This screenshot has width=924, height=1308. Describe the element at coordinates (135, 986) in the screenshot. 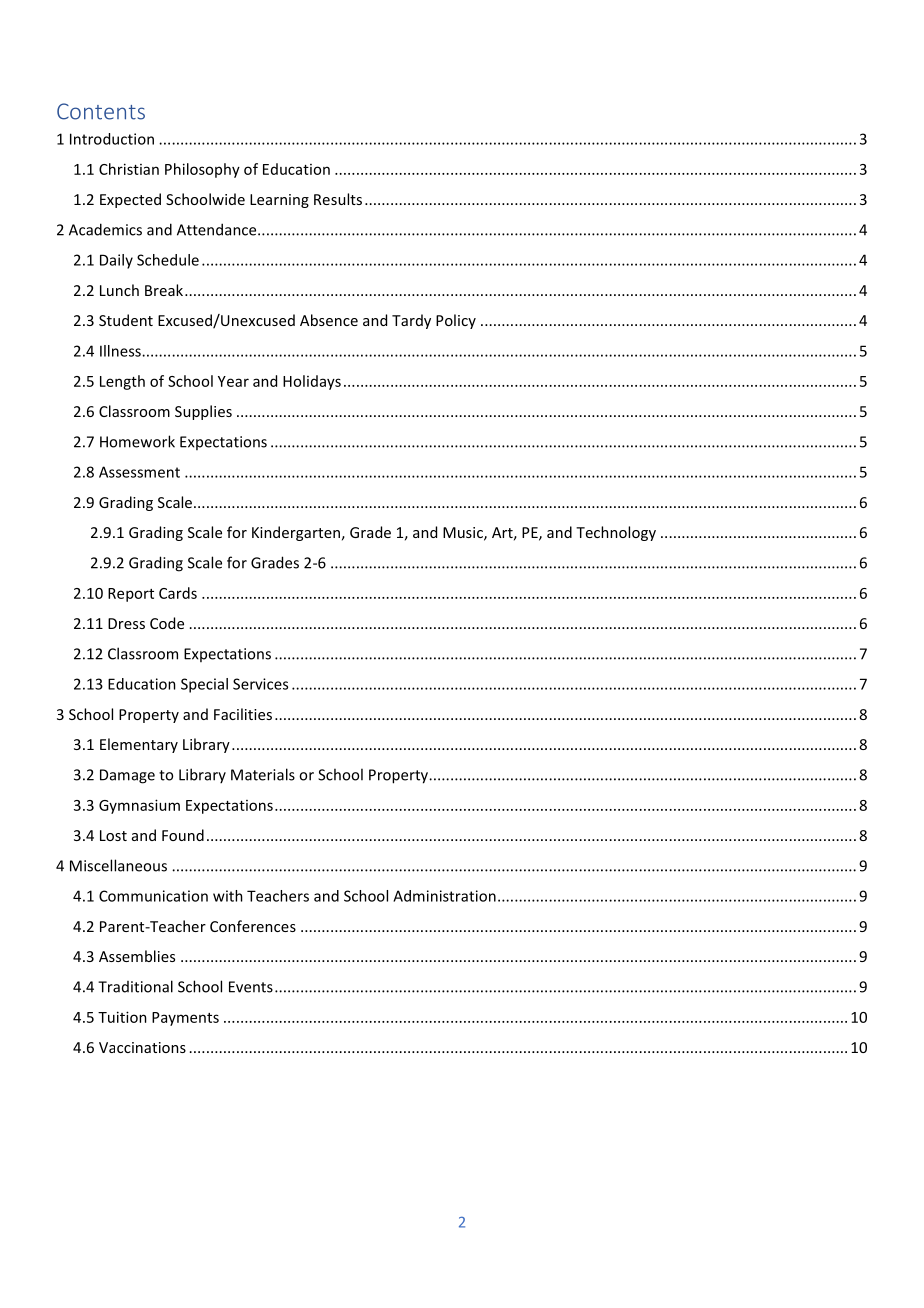

I see `Traditional` at that location.
